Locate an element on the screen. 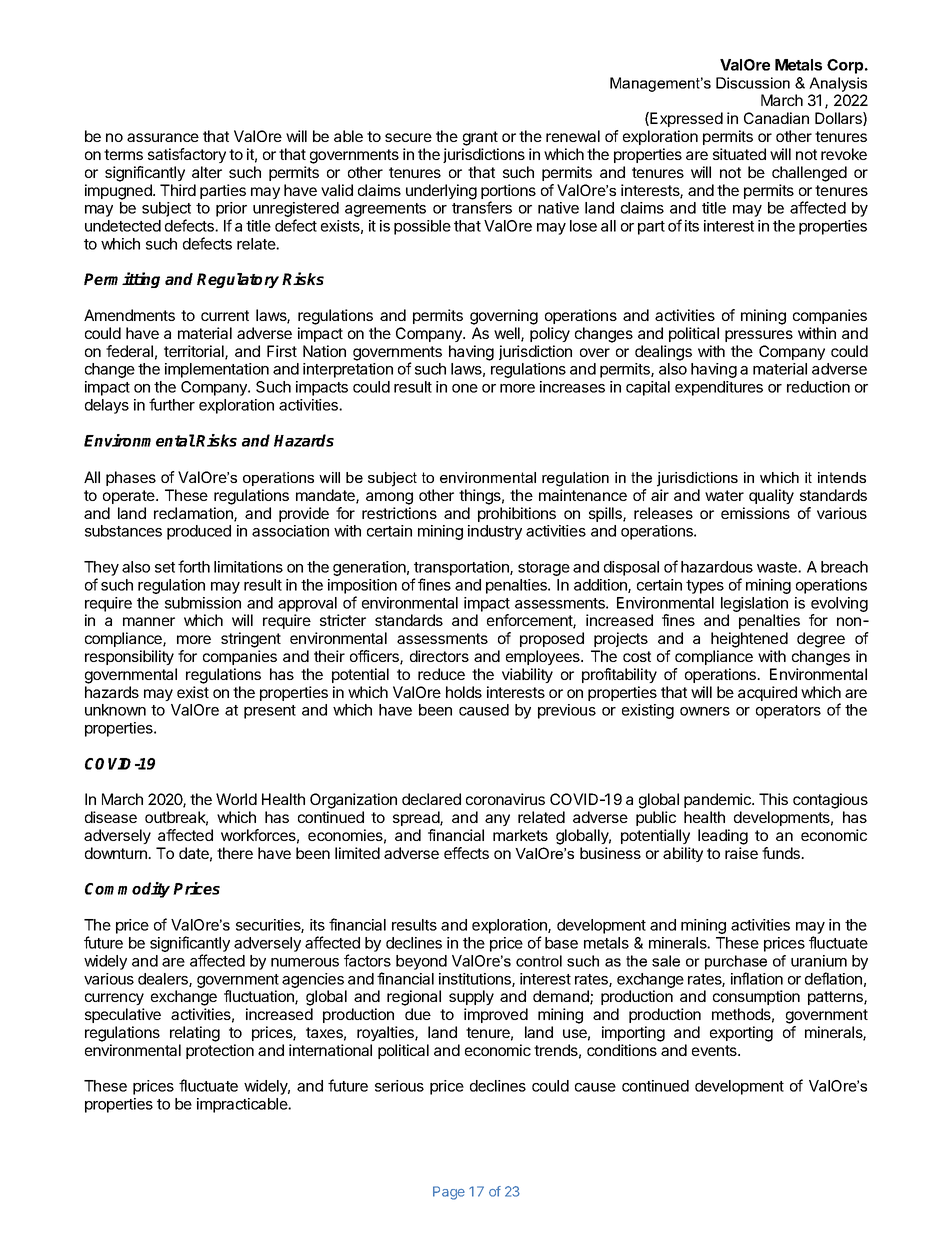 The width and height of the screenshot is (952, 1233). Page is located at coordinates (449, 1193).
